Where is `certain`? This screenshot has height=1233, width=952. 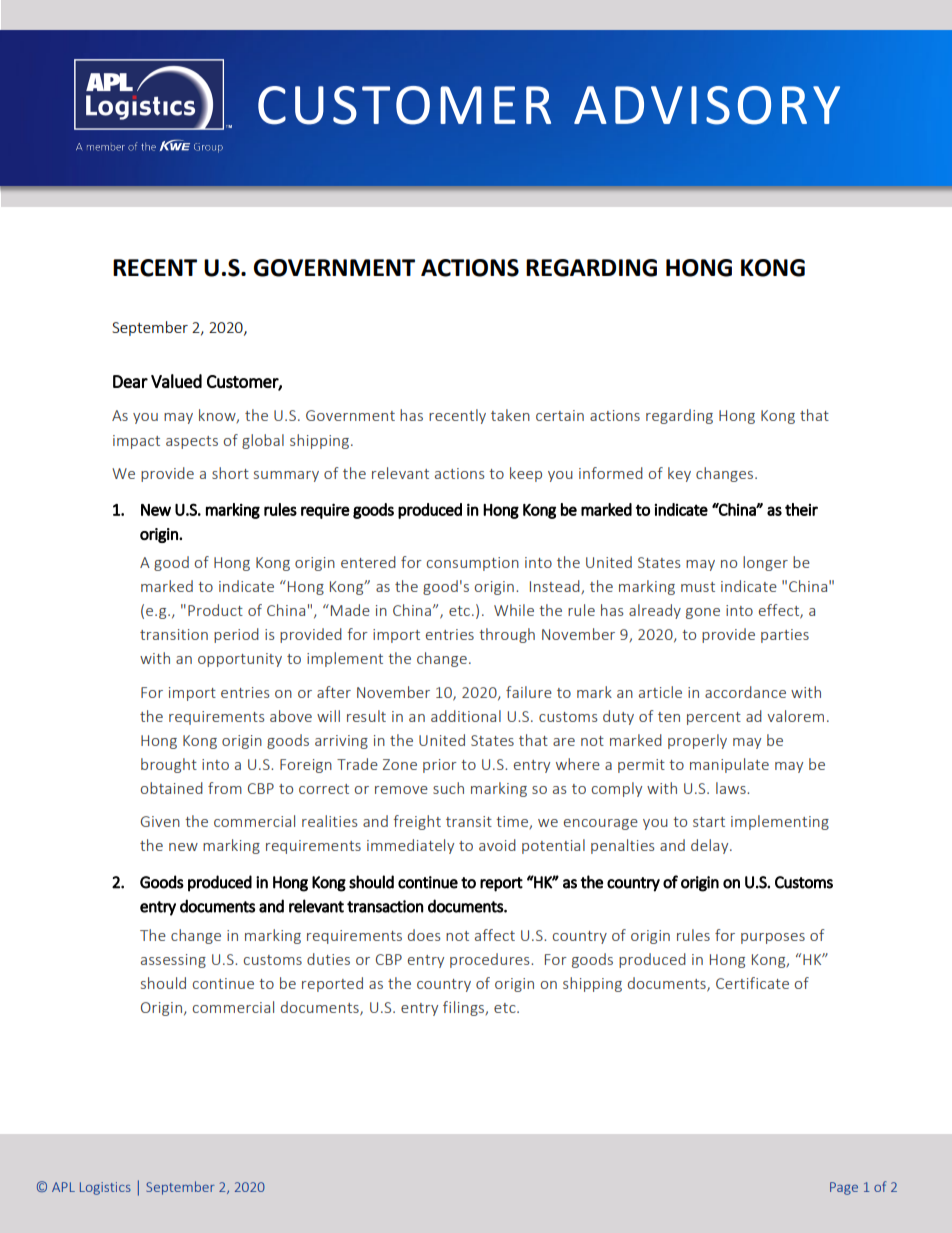 certain is located at coordinates (560, 415).
